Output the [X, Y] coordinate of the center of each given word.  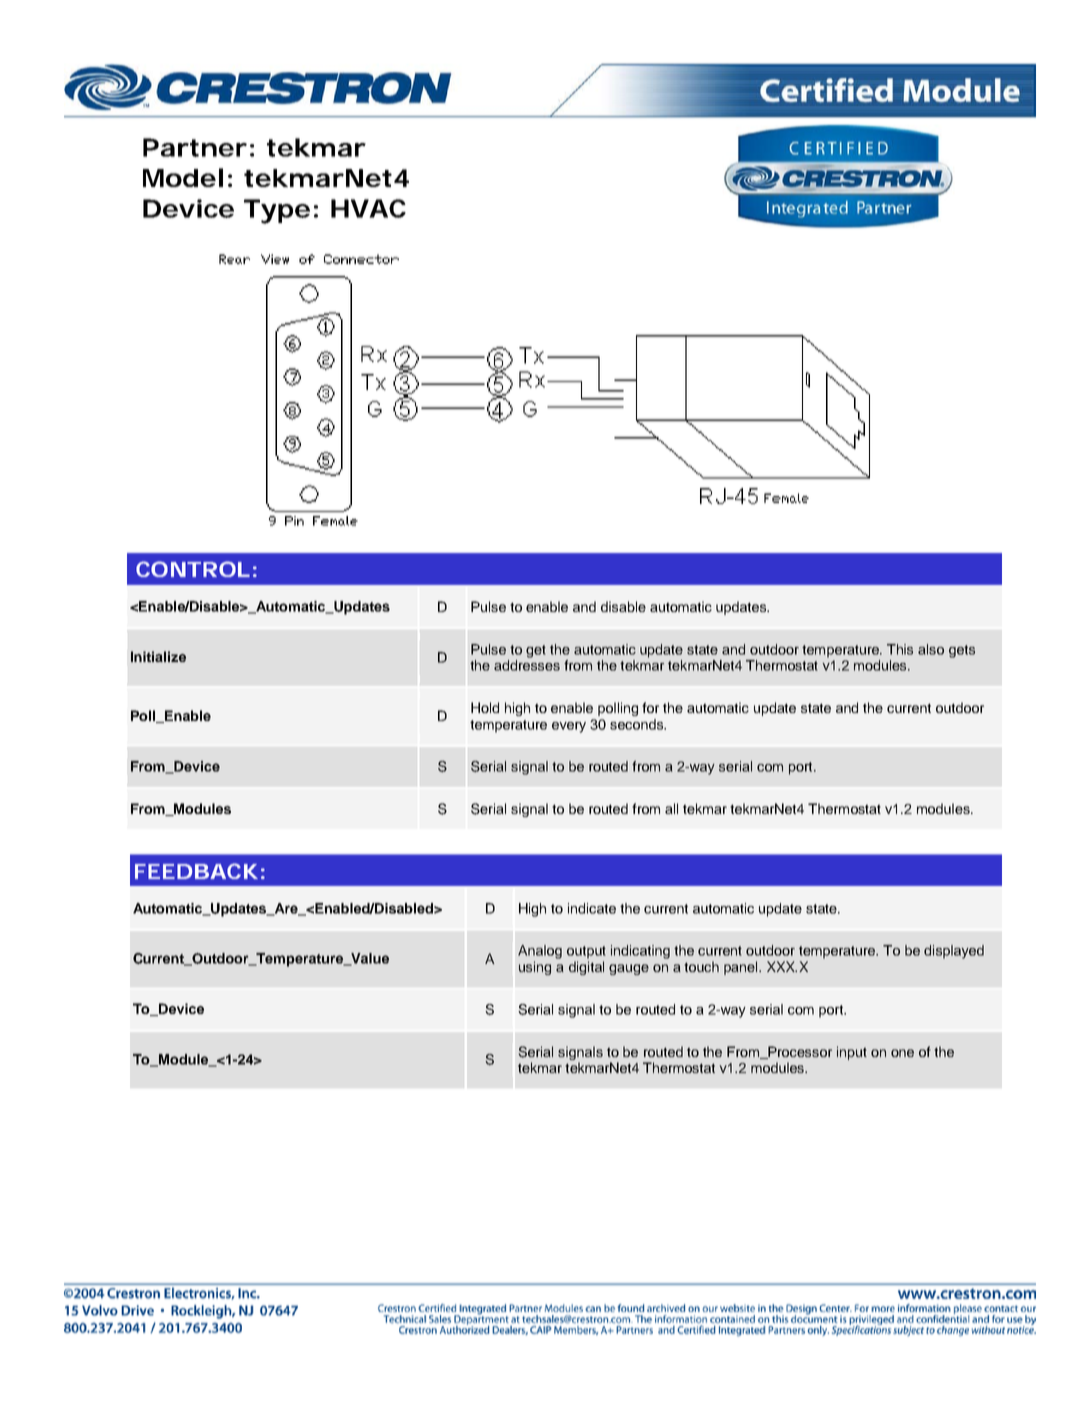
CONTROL [192, 569]
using [535, 968]
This [900, 649]
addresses [527, 665]
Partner [194, 147]
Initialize [158, 656]
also [931, 649]
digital [586, 968]
